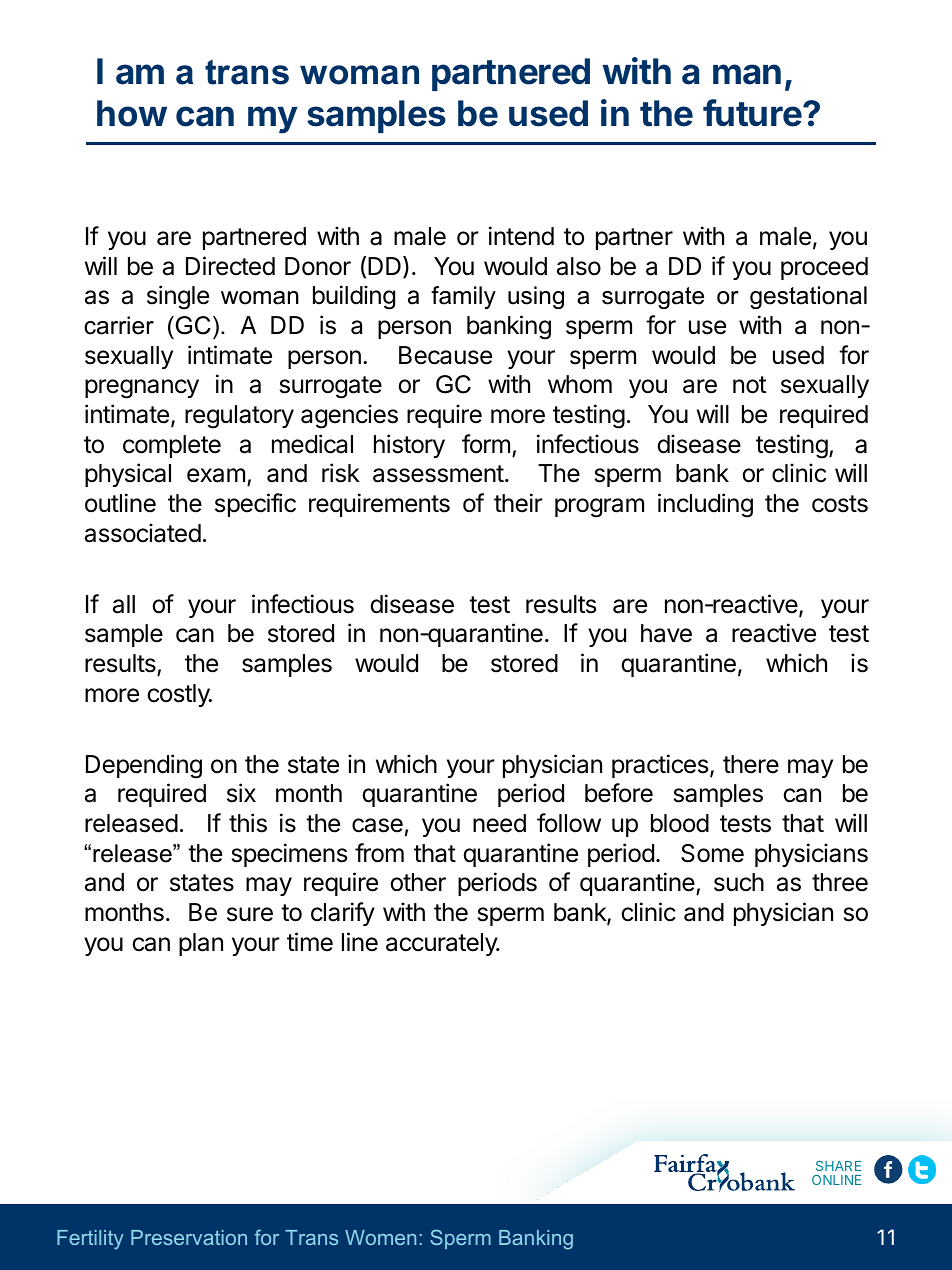 The width and height of the image is (952, 1270). I want to click on intend, so click(521, 236).
